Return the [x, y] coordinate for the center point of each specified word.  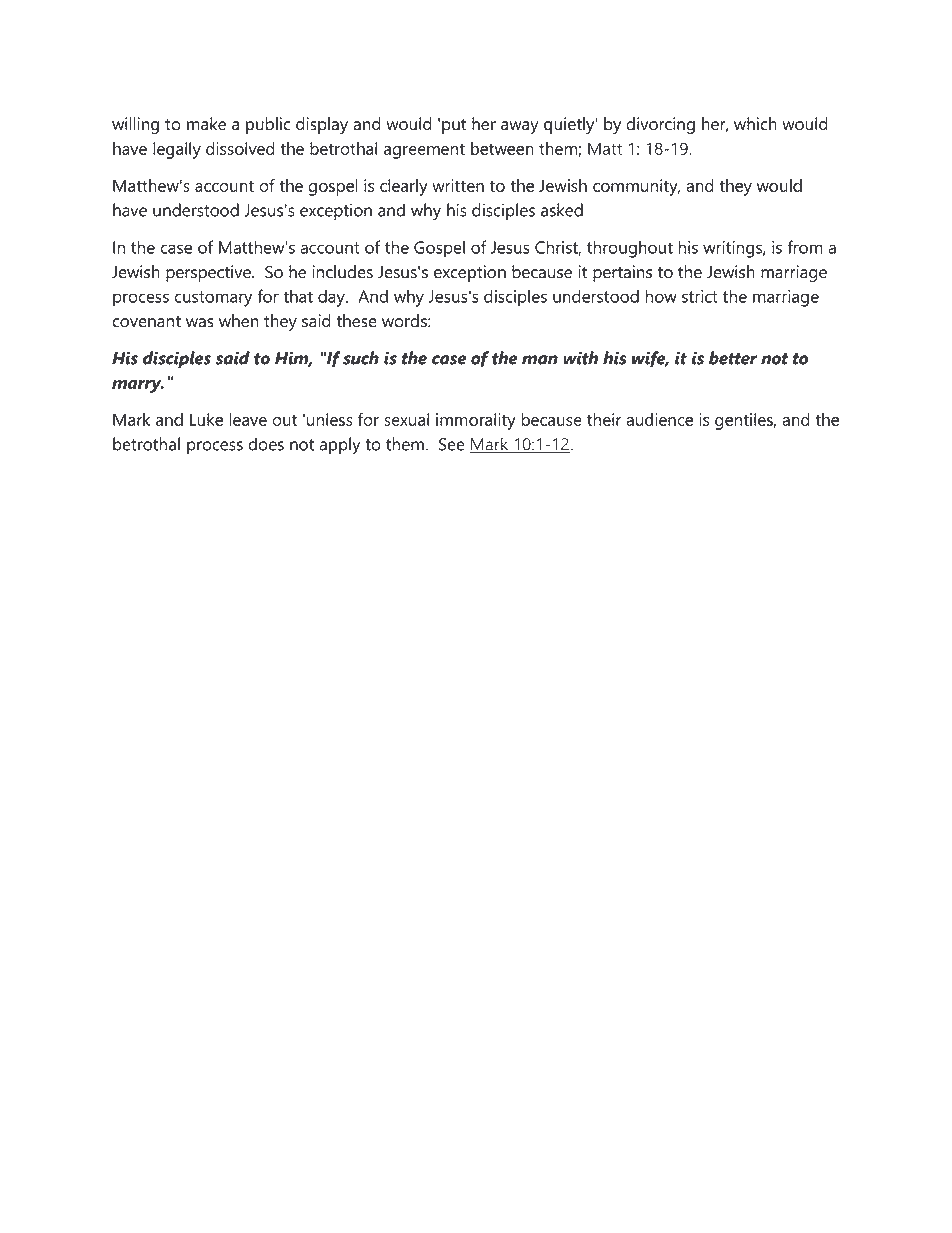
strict [700, 296]
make [206, 124]
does [266, 444]
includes [342, 272]
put [454, 126]
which [755, 124]
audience [659, 419]
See [452, 444]
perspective [209, 273]
